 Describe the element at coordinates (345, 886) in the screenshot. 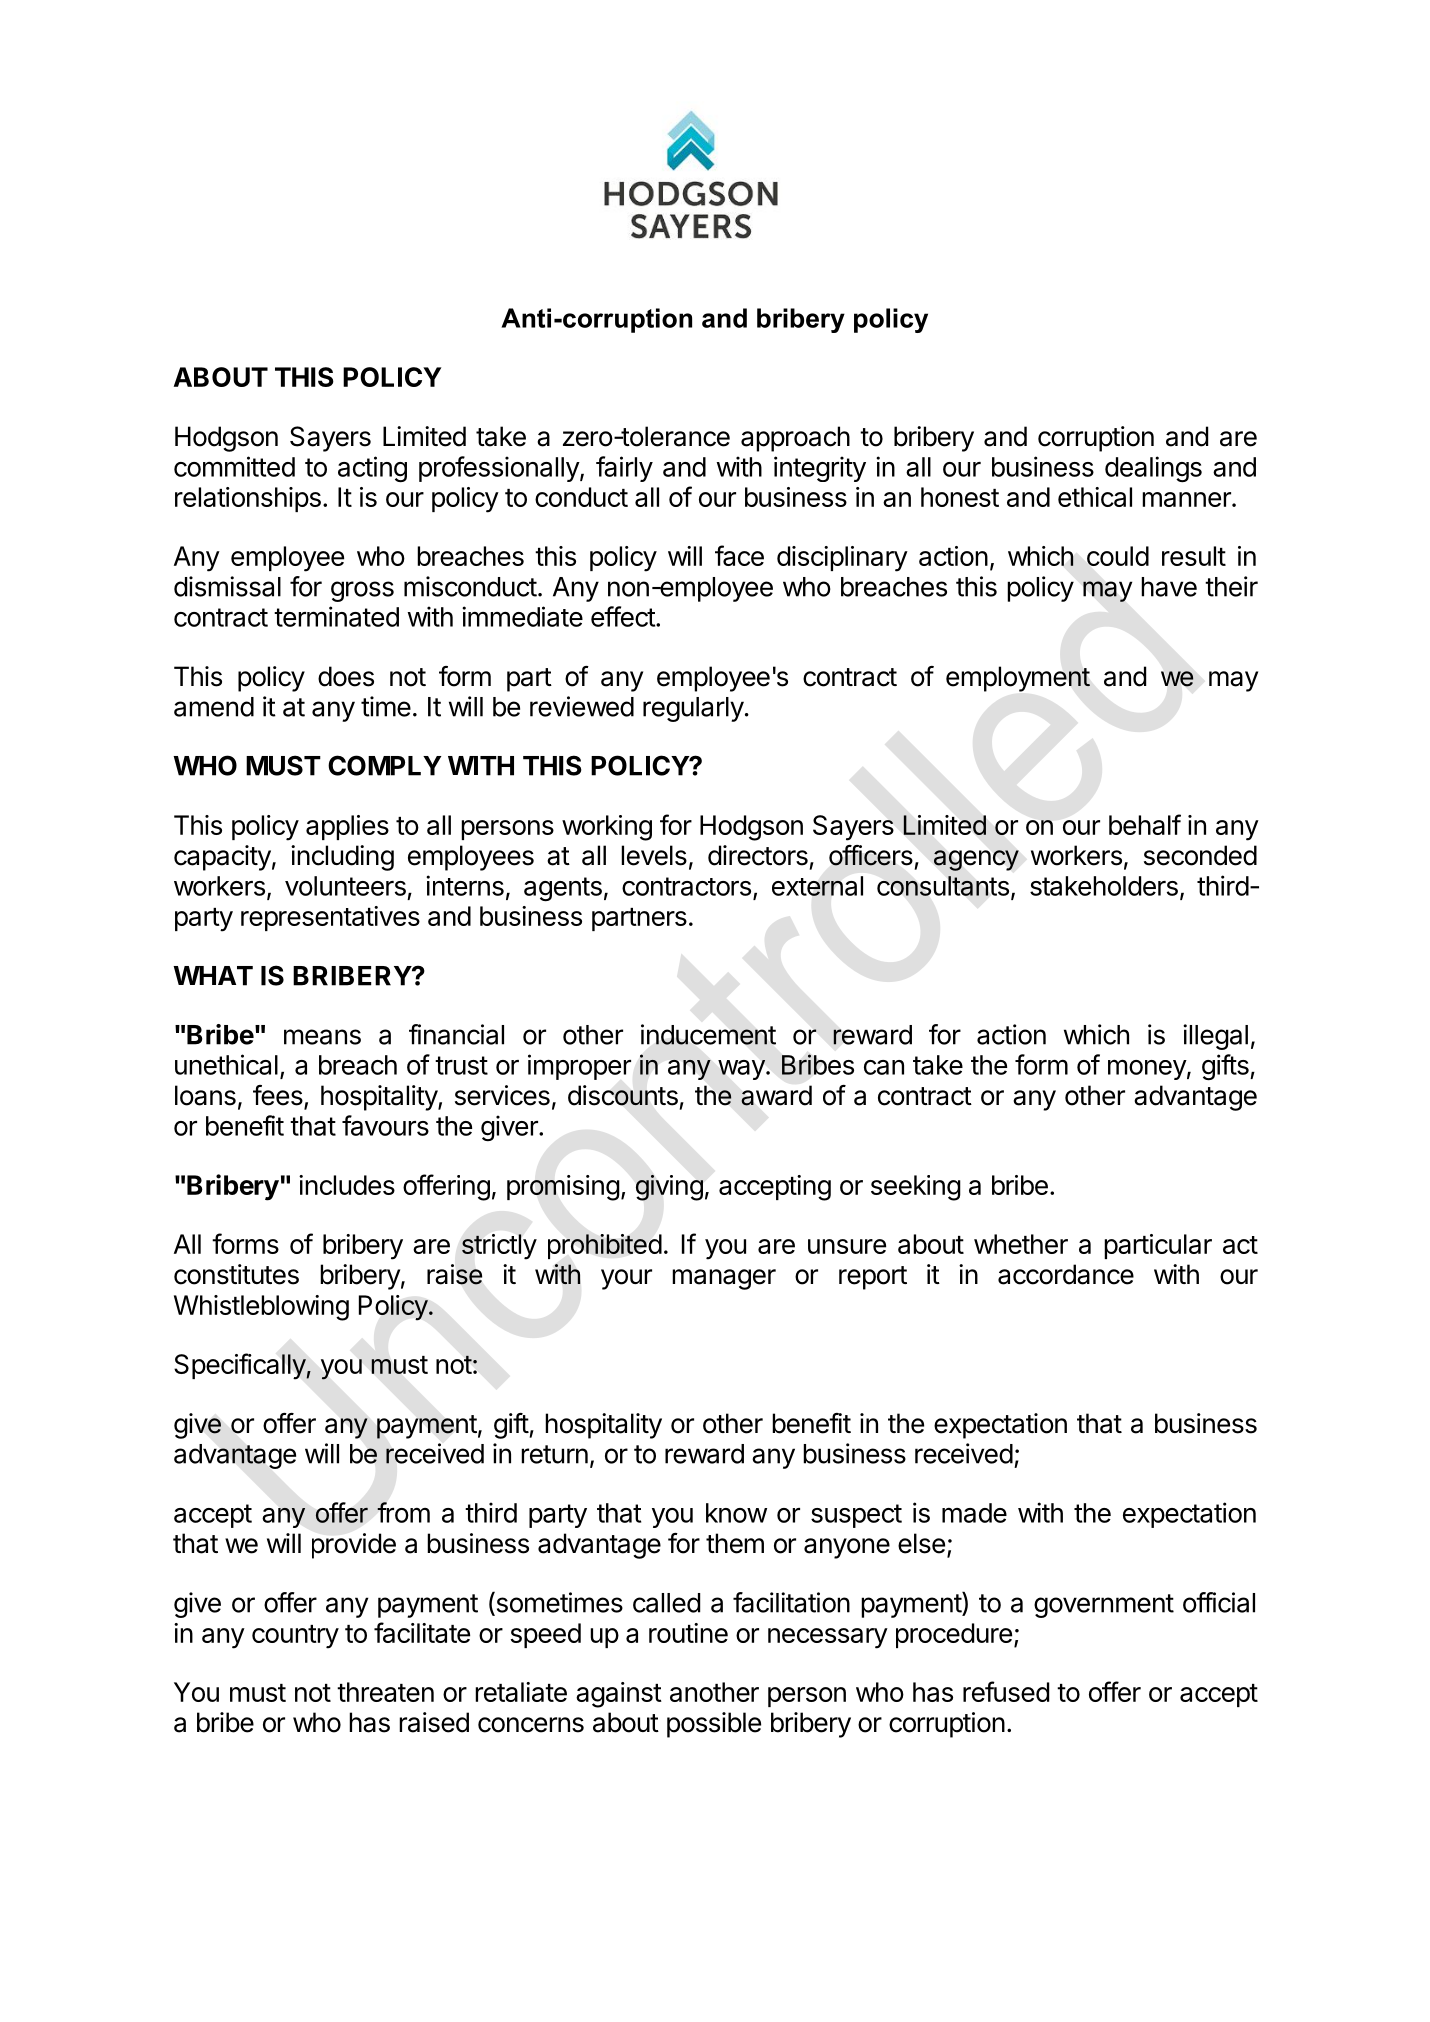

I see `volunteers` at that location.
